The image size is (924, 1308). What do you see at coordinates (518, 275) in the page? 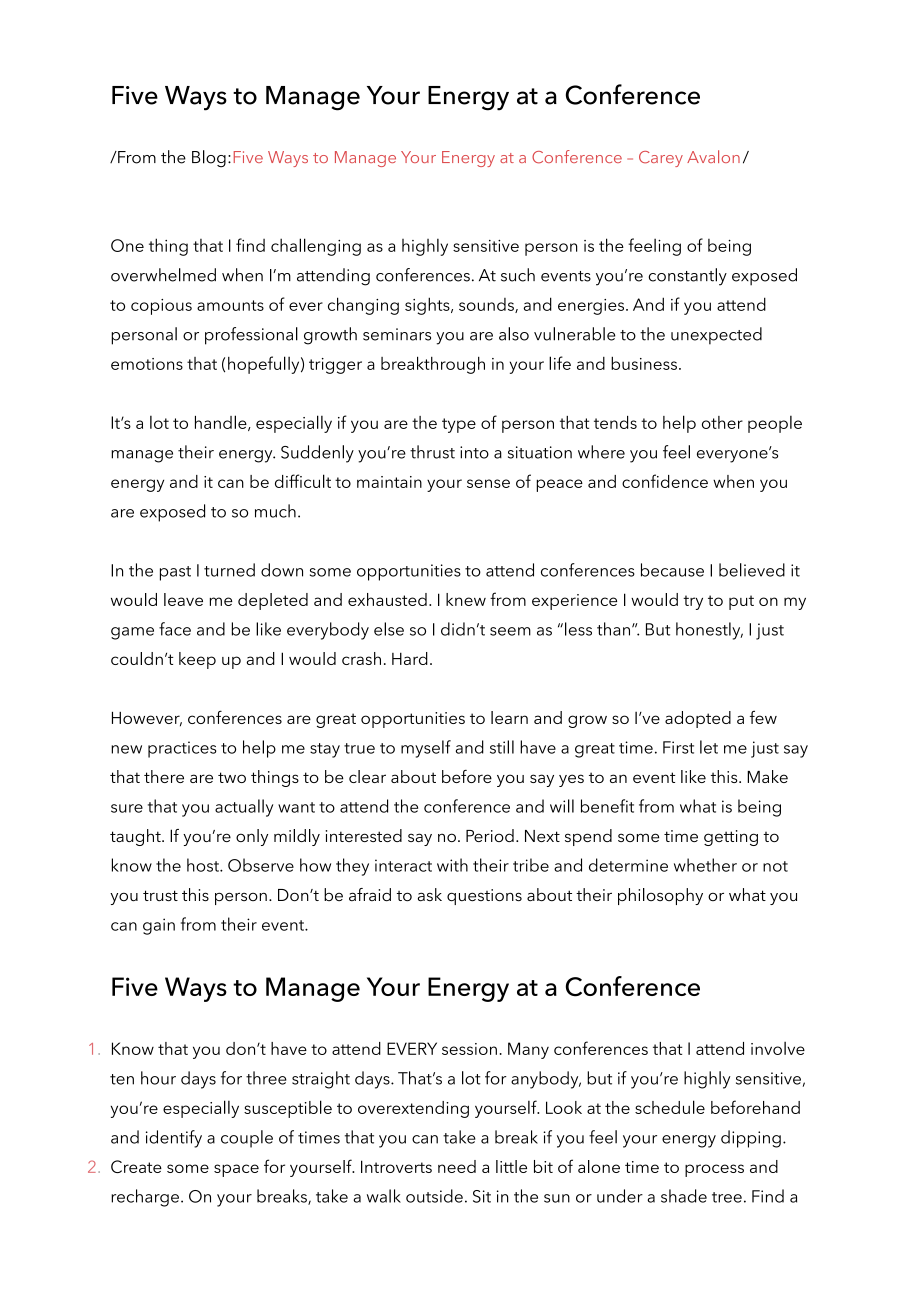
I see `such` at bounding box center [518, 275].
